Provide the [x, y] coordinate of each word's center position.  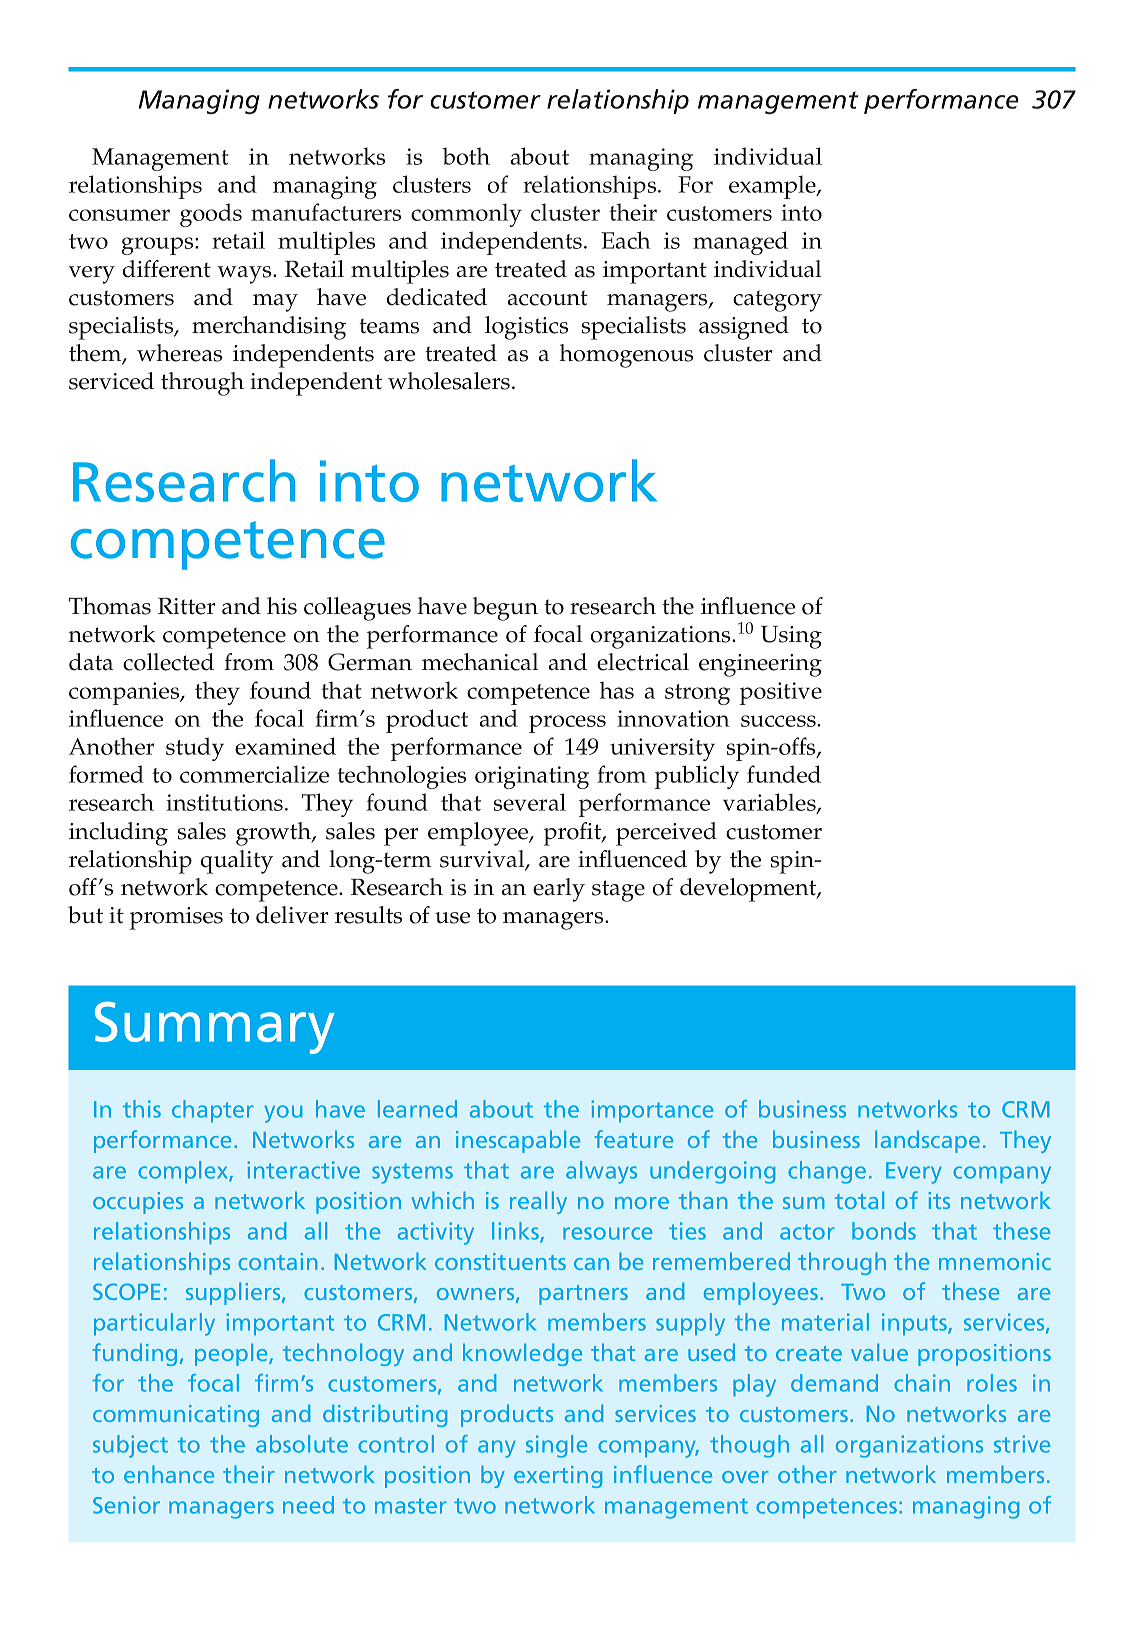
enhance [169, 1474]
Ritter [186, 606]
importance [652, 1111]
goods [211, 215]
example [773, 187]
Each [626, 240]
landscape [927, 1141]
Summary [215, 1028]
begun [505, 609]
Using [791, 637]
